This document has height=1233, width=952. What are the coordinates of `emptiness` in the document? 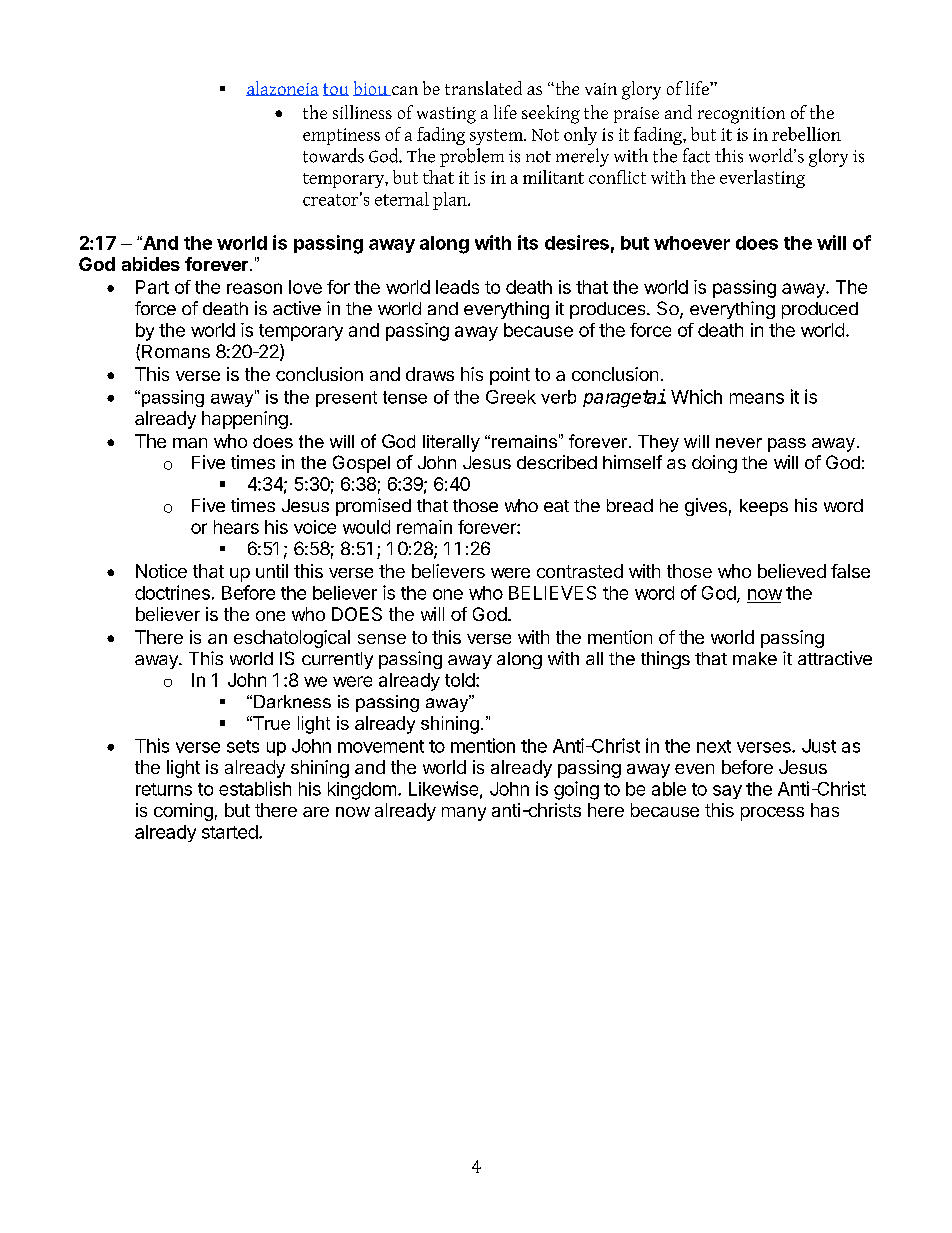 It's located at (341, 136).
